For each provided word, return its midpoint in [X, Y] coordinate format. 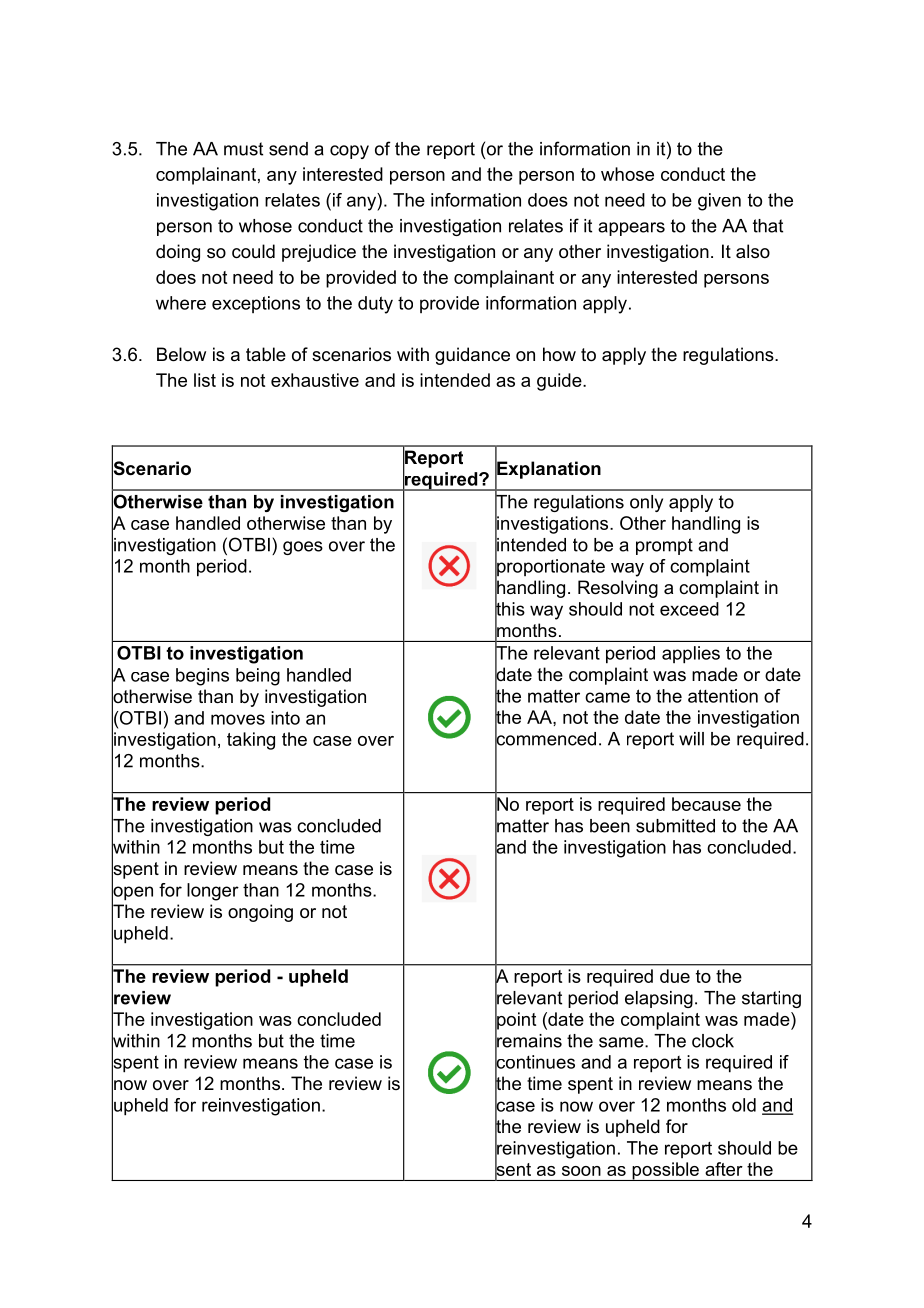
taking [251, 741]
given [719, 202]
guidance [472, 356]
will [691, 739]
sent [513, 1169]
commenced [545, 738]
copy [349, 152]
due [675, 976]
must [243, 149]
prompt [664, 546]
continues [535, 1062]
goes [303, 548]
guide [560, 382]
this [510, 609]
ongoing [260, 913]
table [266, 354]
